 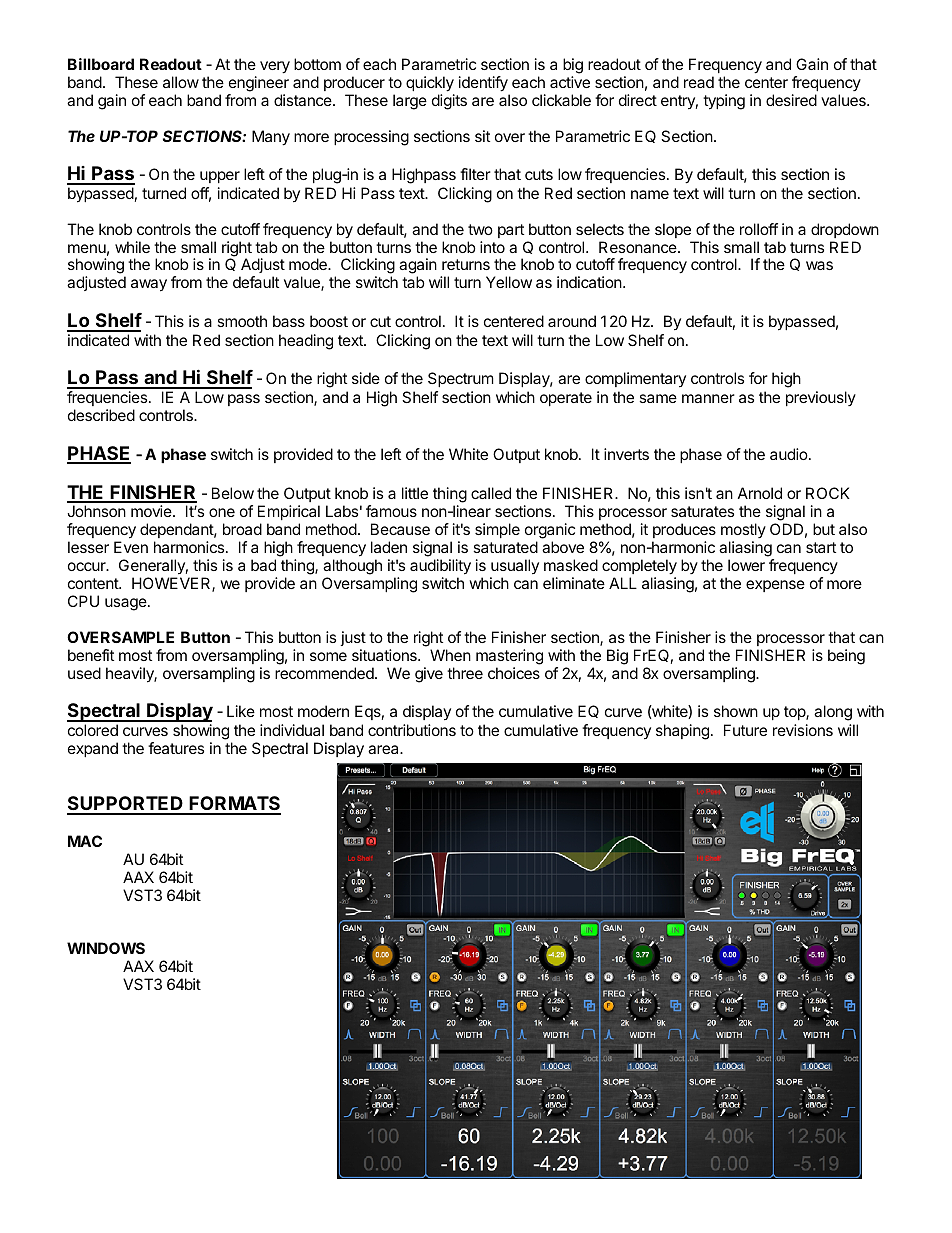 What do you see at coordinates (724, 102) in the page?
I see `typing` at bounding box center [724, 102].
